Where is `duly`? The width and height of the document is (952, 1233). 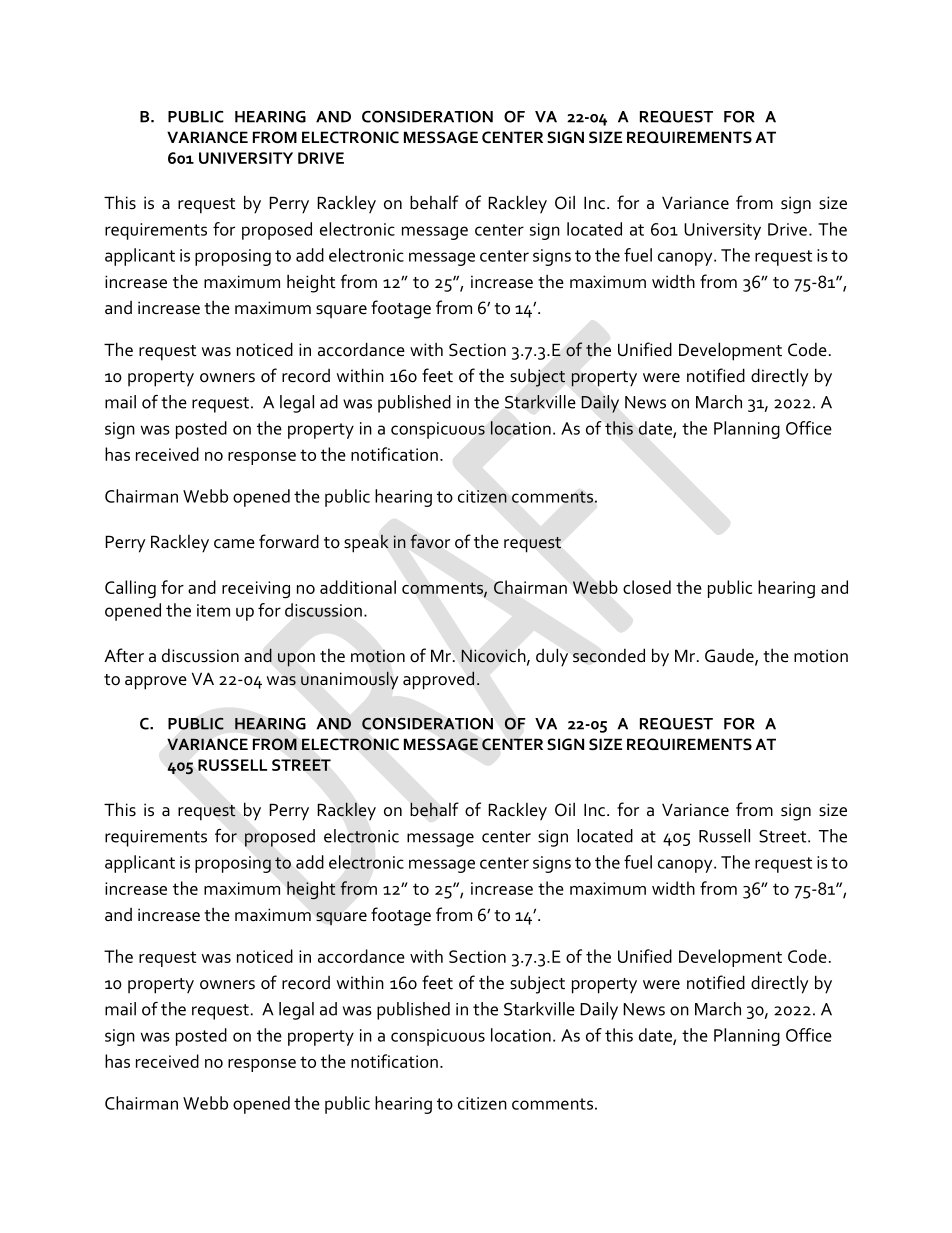
duly is located at coordinates (552, 657).
